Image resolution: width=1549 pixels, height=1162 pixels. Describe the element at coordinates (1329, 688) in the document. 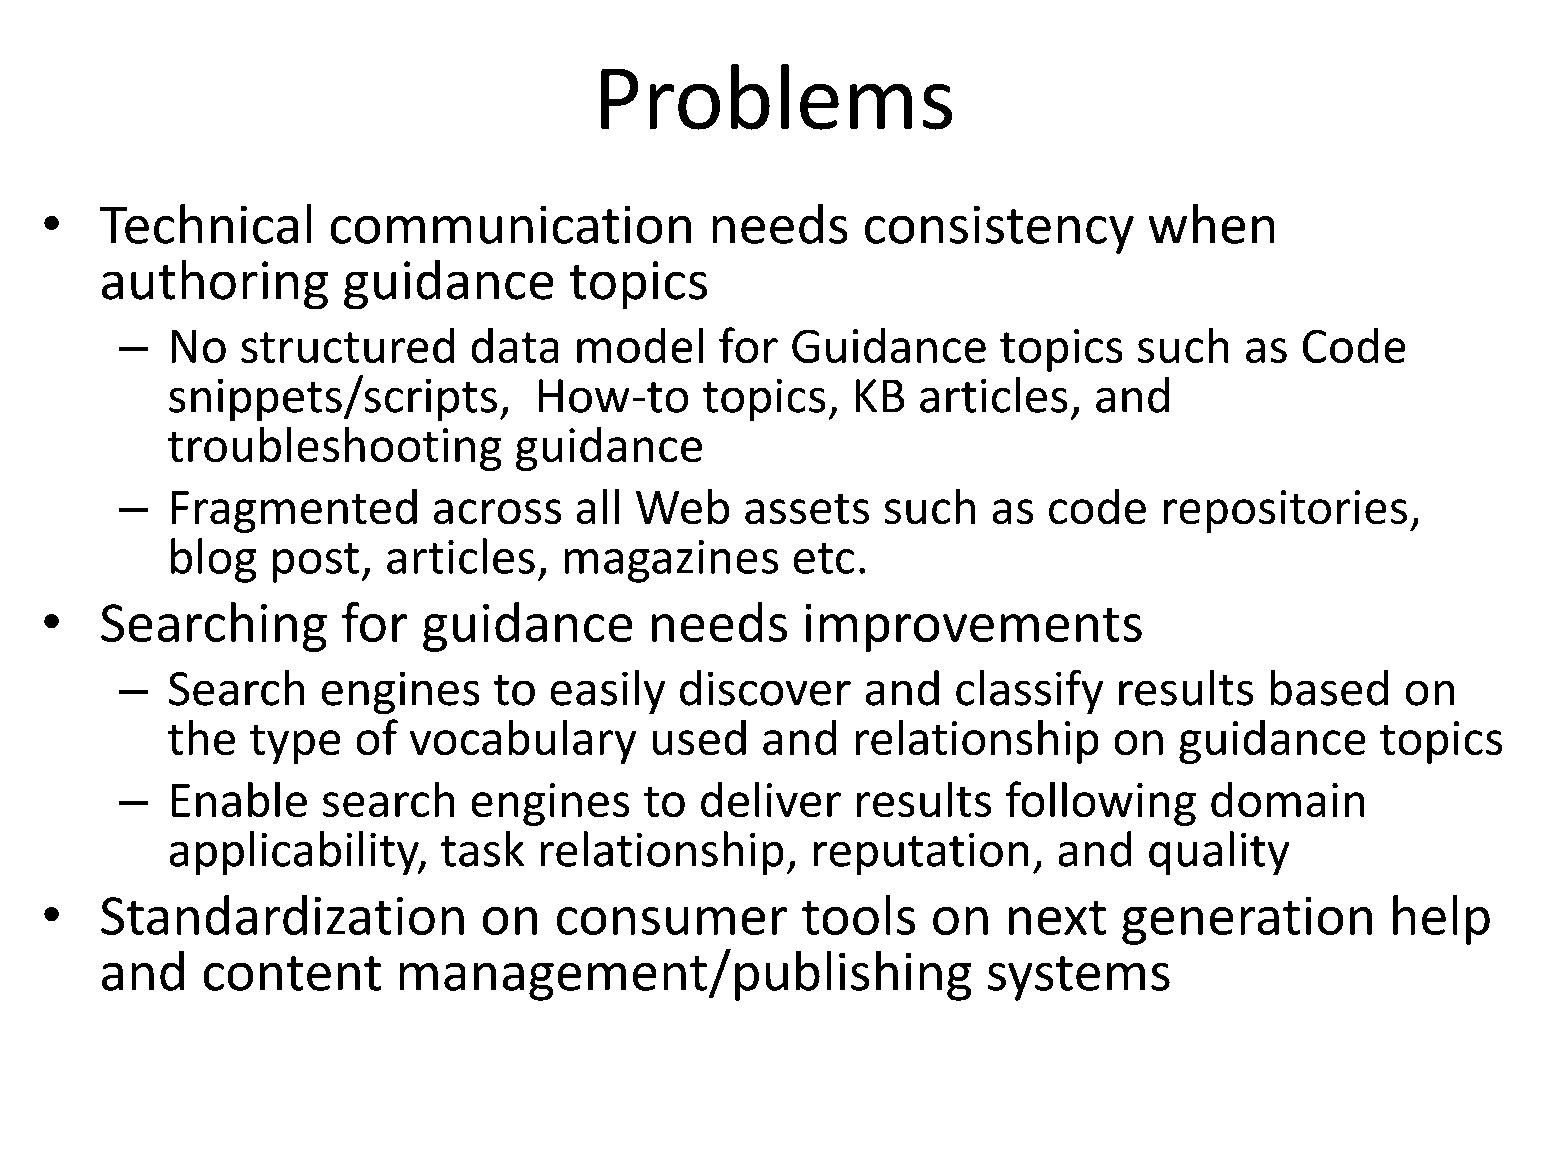

I see `based` at that location.
